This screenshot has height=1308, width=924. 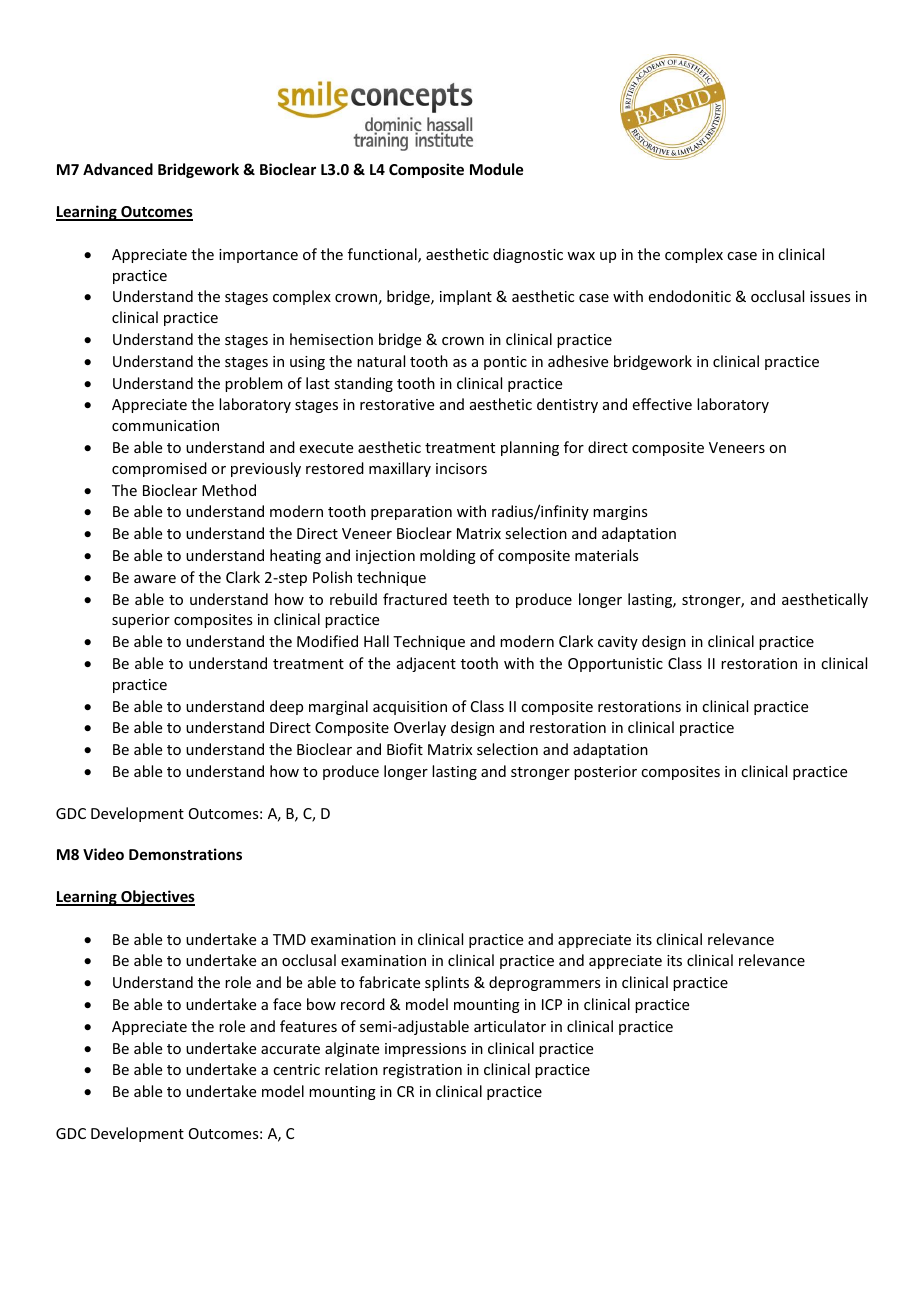 I want to click on effective, so click(x=662, y=404).
